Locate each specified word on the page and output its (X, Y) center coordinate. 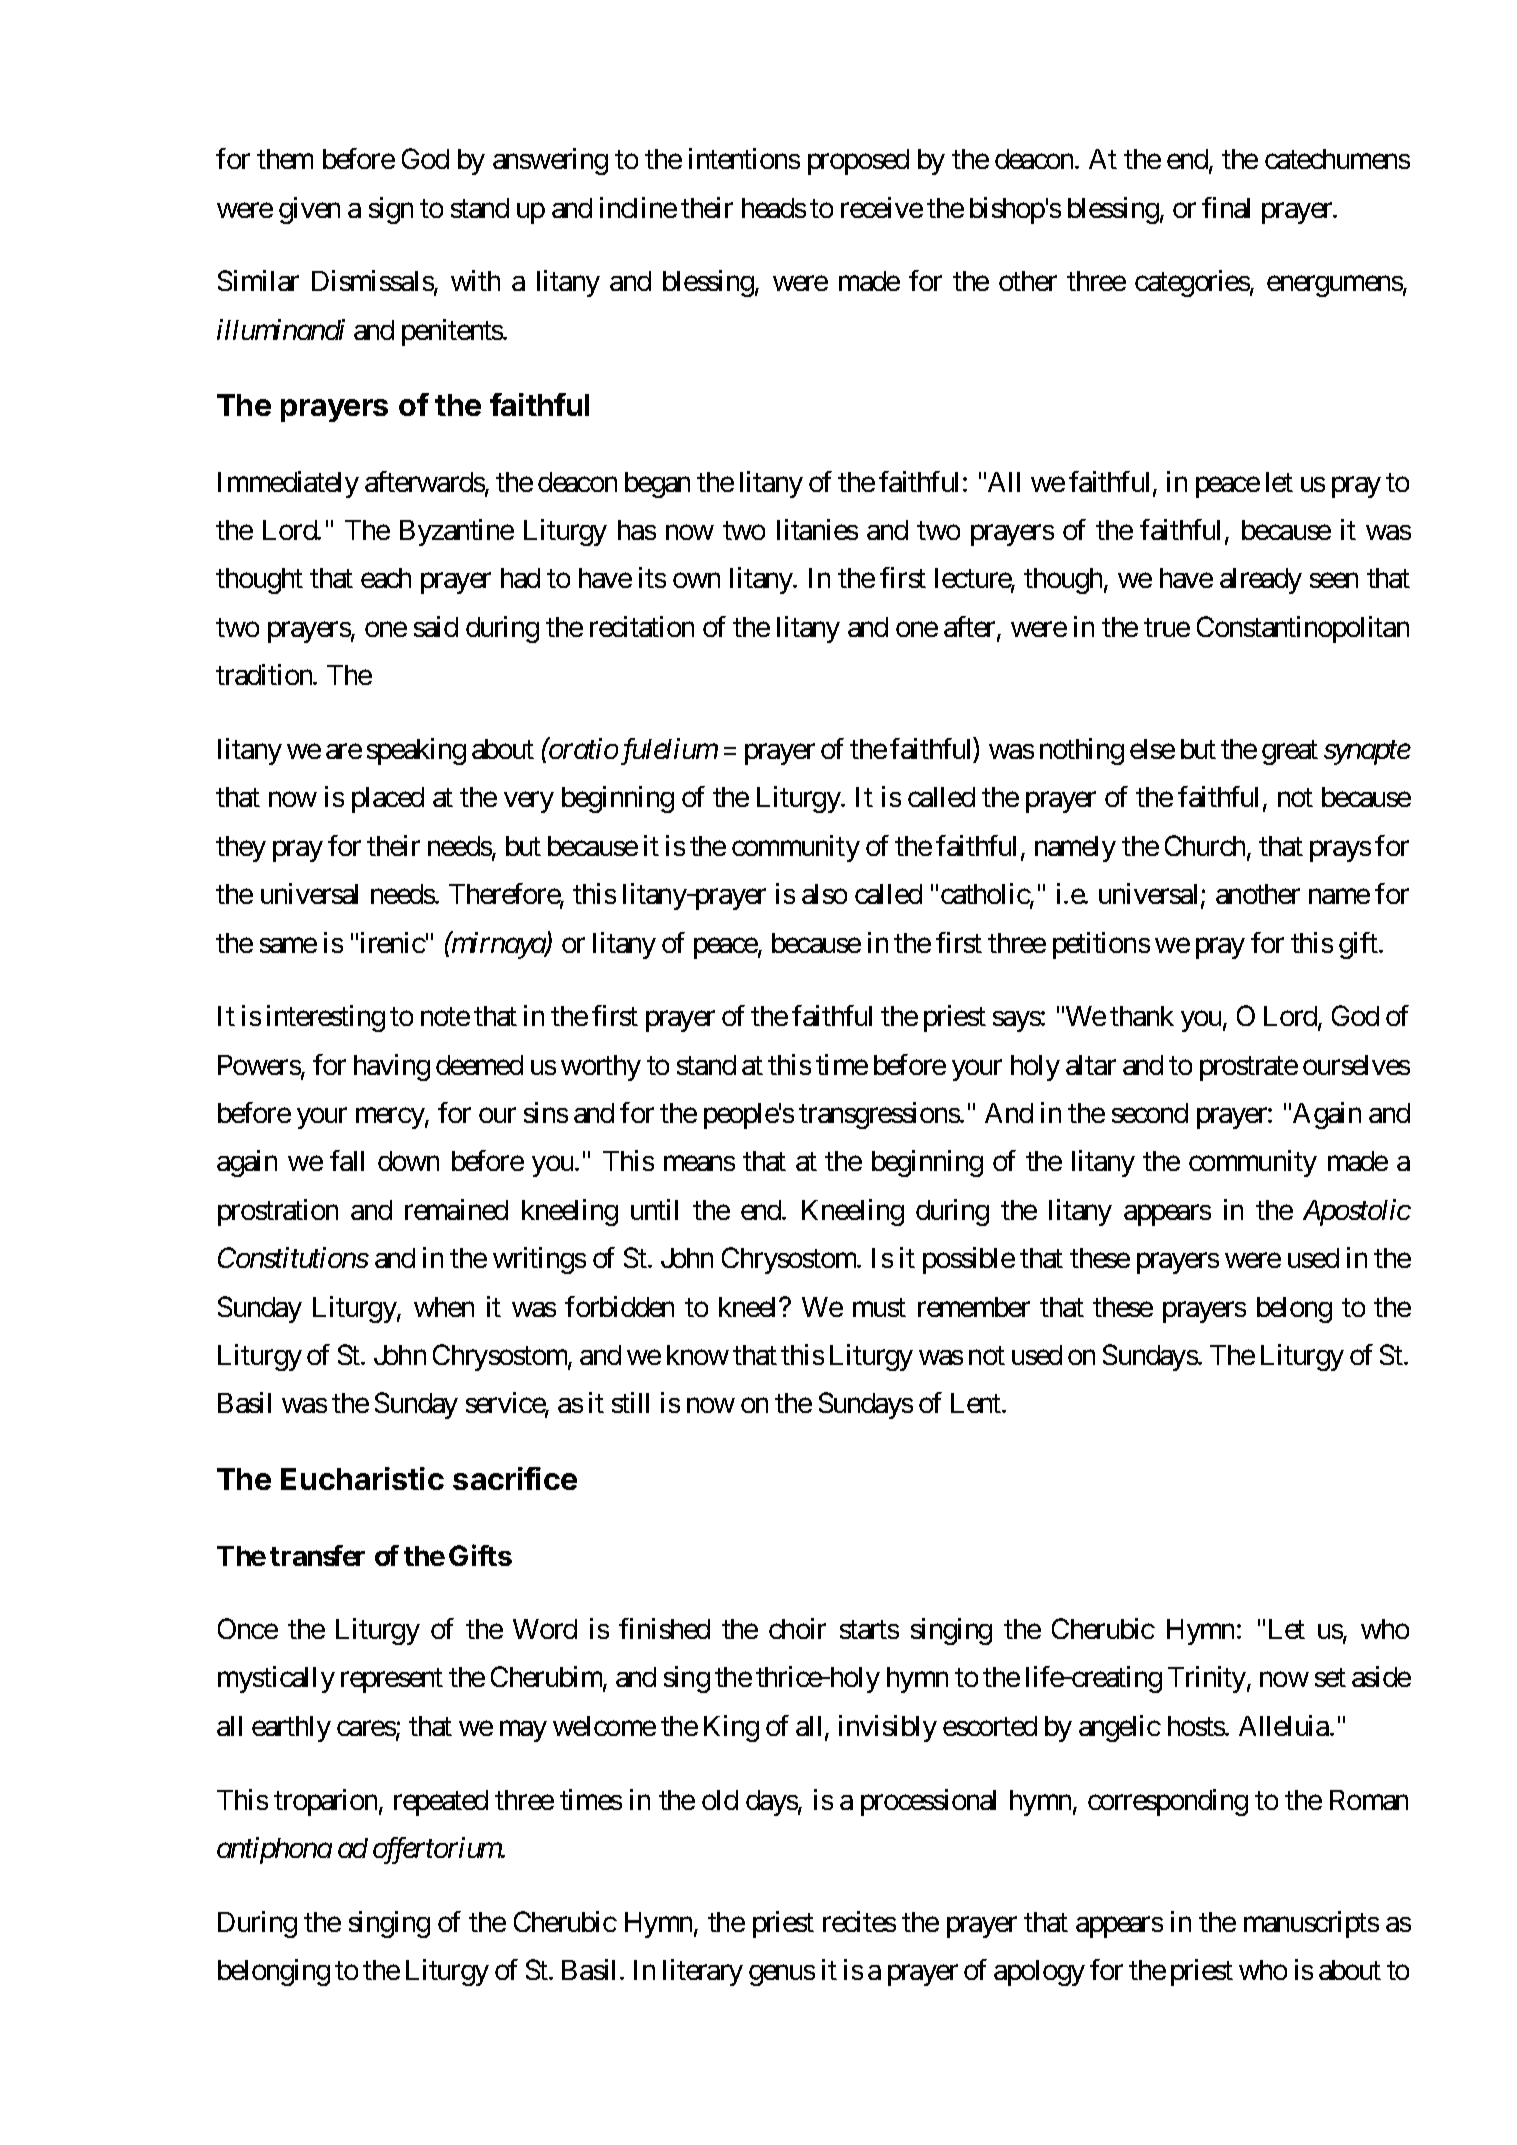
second (1150, 1113)
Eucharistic (362, 1478)
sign (391, 210)
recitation (642, 626)
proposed (858, 162)
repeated (441, 1803)
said (436, 626)
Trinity (1207, 1679)
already (1261, 581)
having (392, 1067)
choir (797, 1628)
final (1226, 207)
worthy (601, 1068)
